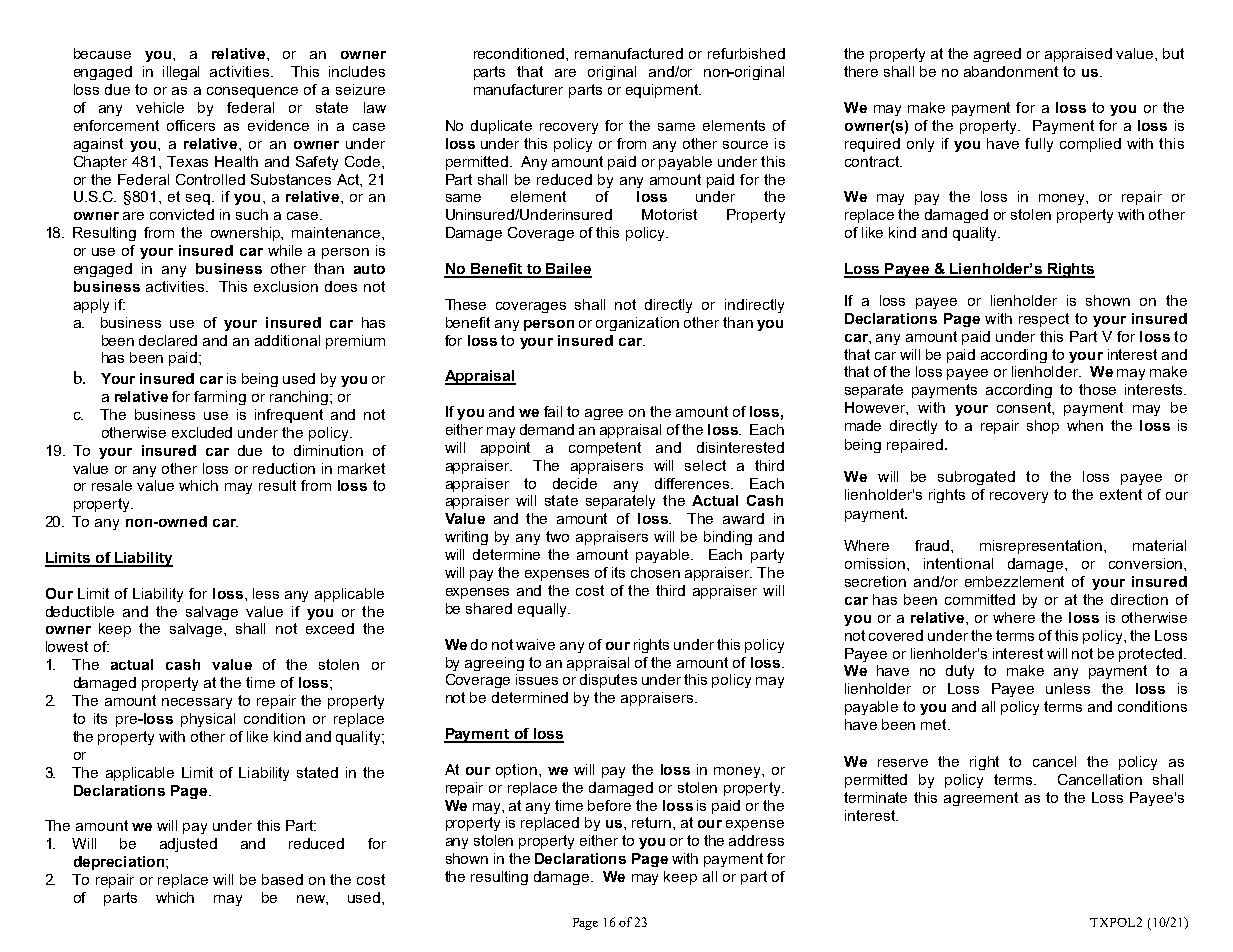 This screenshot has height=952, width=1233. Describe the element at coordinates (188, 845) in the screenshot. I see `adjusted` at that location.
